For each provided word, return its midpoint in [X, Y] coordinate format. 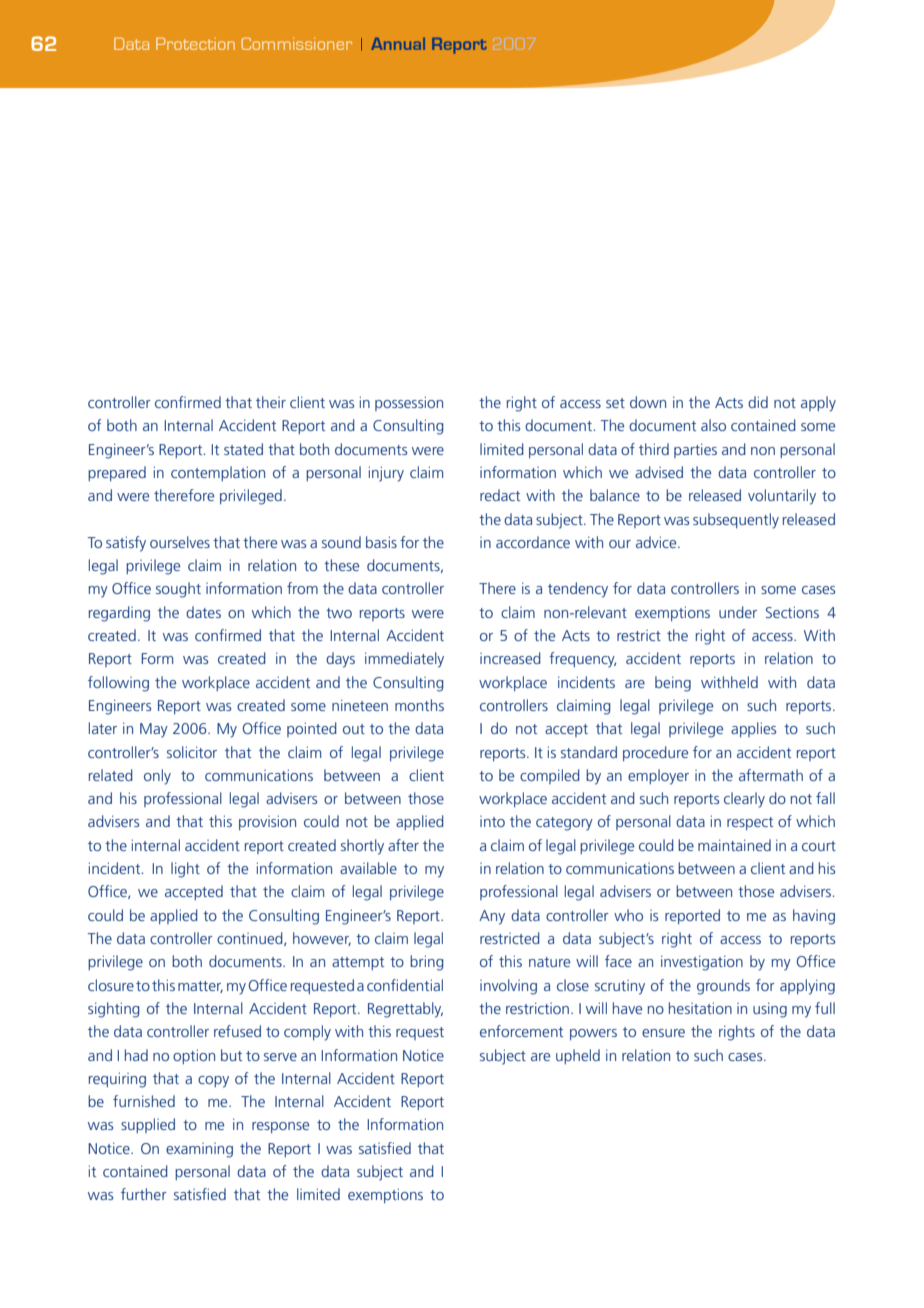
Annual [398, 44]
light [185, 870]
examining [199, 1150]
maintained [734, 845]
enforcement [521, 1031]
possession [409, 403]
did [758, 402]
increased [510, 658]
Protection [195, 43]
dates [203, 612]
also [713, 425]
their [271, 402]
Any [492, 917]
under [738, 612]
